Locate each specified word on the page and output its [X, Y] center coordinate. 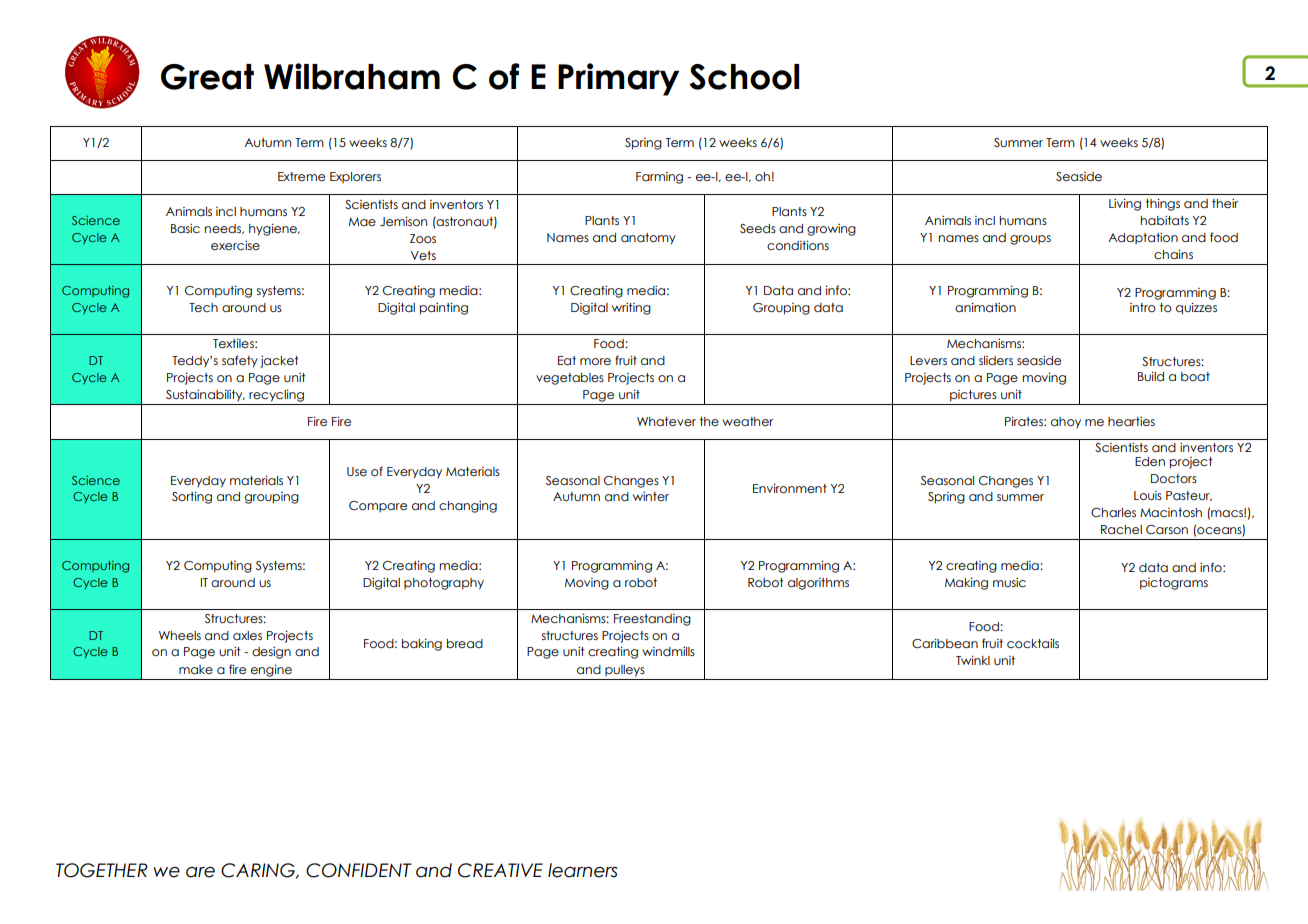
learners [583, 870]
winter [651, 496]
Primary [618, 79]
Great [207, 77]
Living [1125, 204]
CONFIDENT [359, 870]
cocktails [1033, 643]
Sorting [192, 497]
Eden [1150, 461]
